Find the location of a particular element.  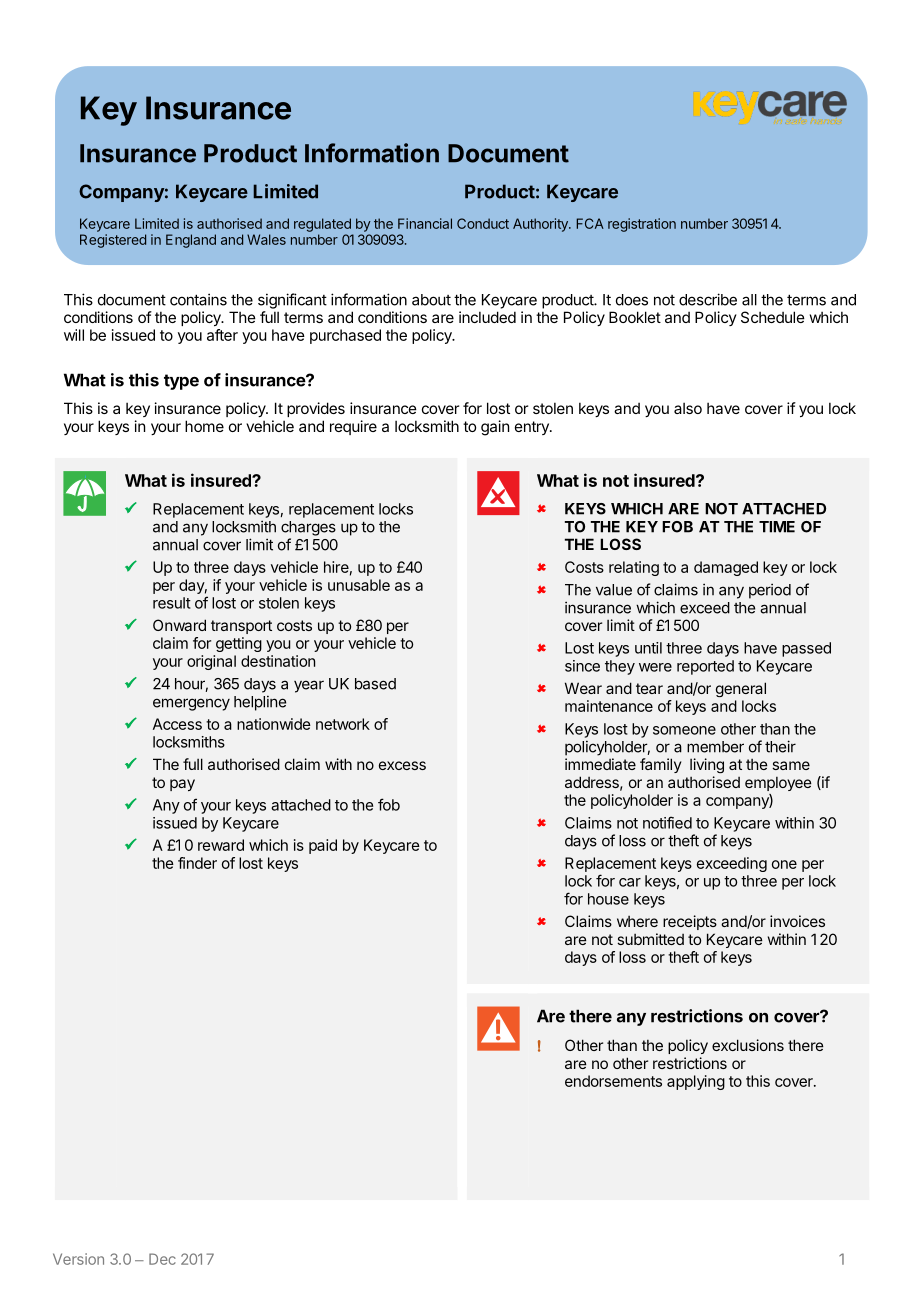

endorsements is located at coordinates (613, 1081).
